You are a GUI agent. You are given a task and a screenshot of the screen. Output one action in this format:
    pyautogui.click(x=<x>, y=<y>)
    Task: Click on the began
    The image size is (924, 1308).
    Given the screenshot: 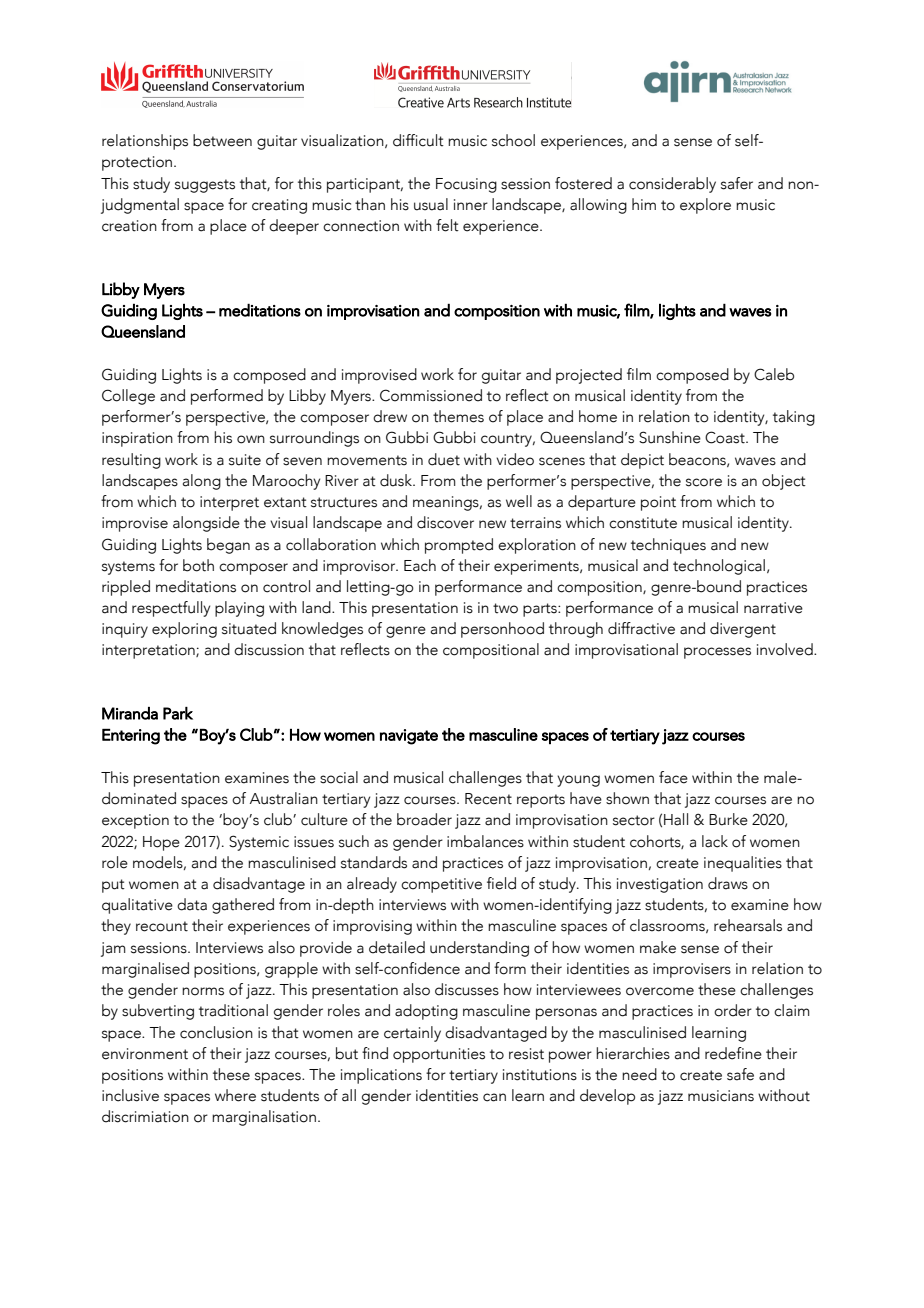 What is the action you would take?
    pyautogui.click(x=228, y=546)
